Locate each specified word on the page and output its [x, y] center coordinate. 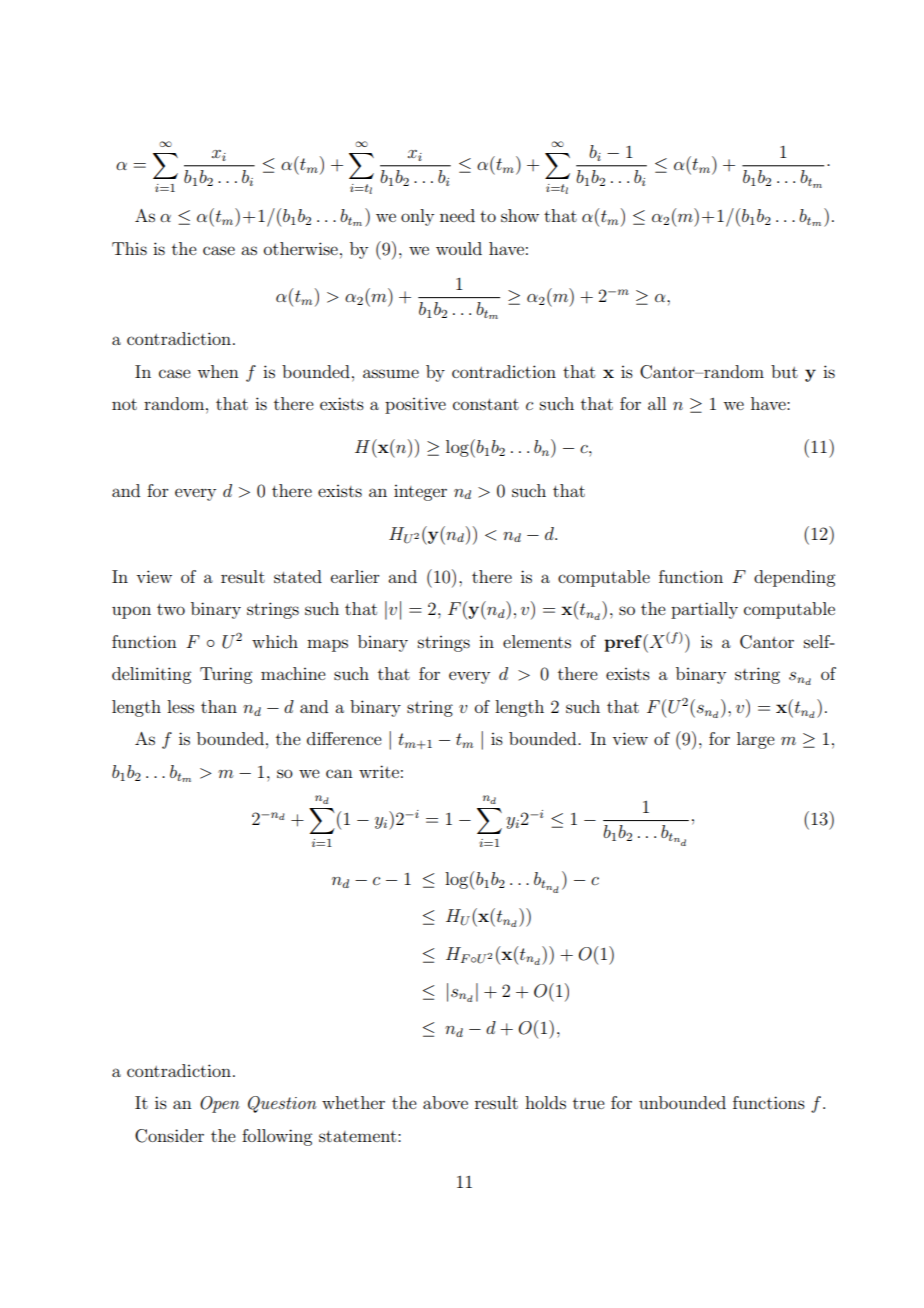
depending [794, 578]
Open [220, 1104]
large [756, 740]
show [520, 215]
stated [298, 576]
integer [420, 493]
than [219, 706]
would [459, 248]
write [379, 771]
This [129, 248]
